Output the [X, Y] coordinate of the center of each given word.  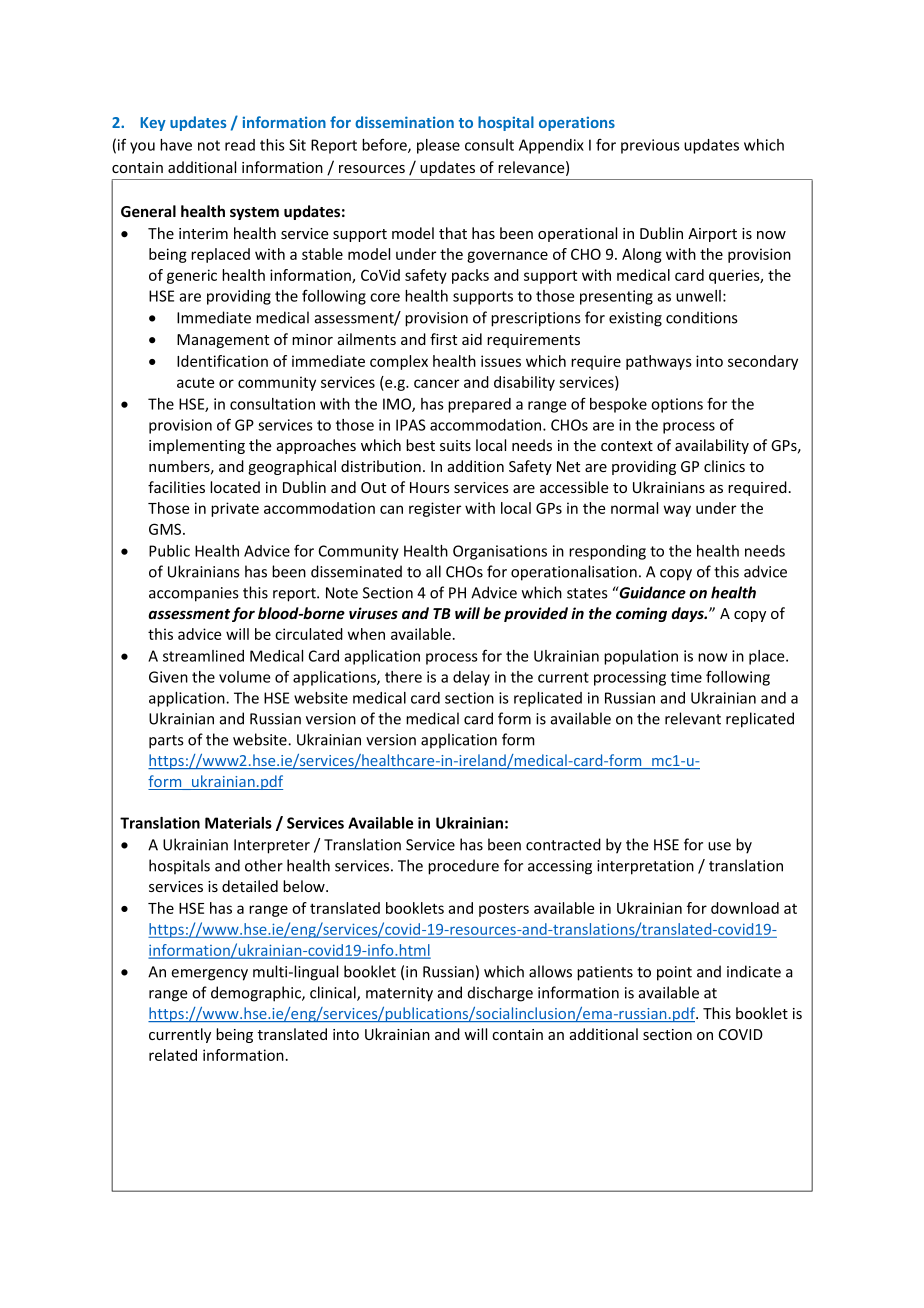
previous [650, 146]
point [674, 973]
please [438, 146]
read [240, 145]
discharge [500, 994]
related [173, 1055]
